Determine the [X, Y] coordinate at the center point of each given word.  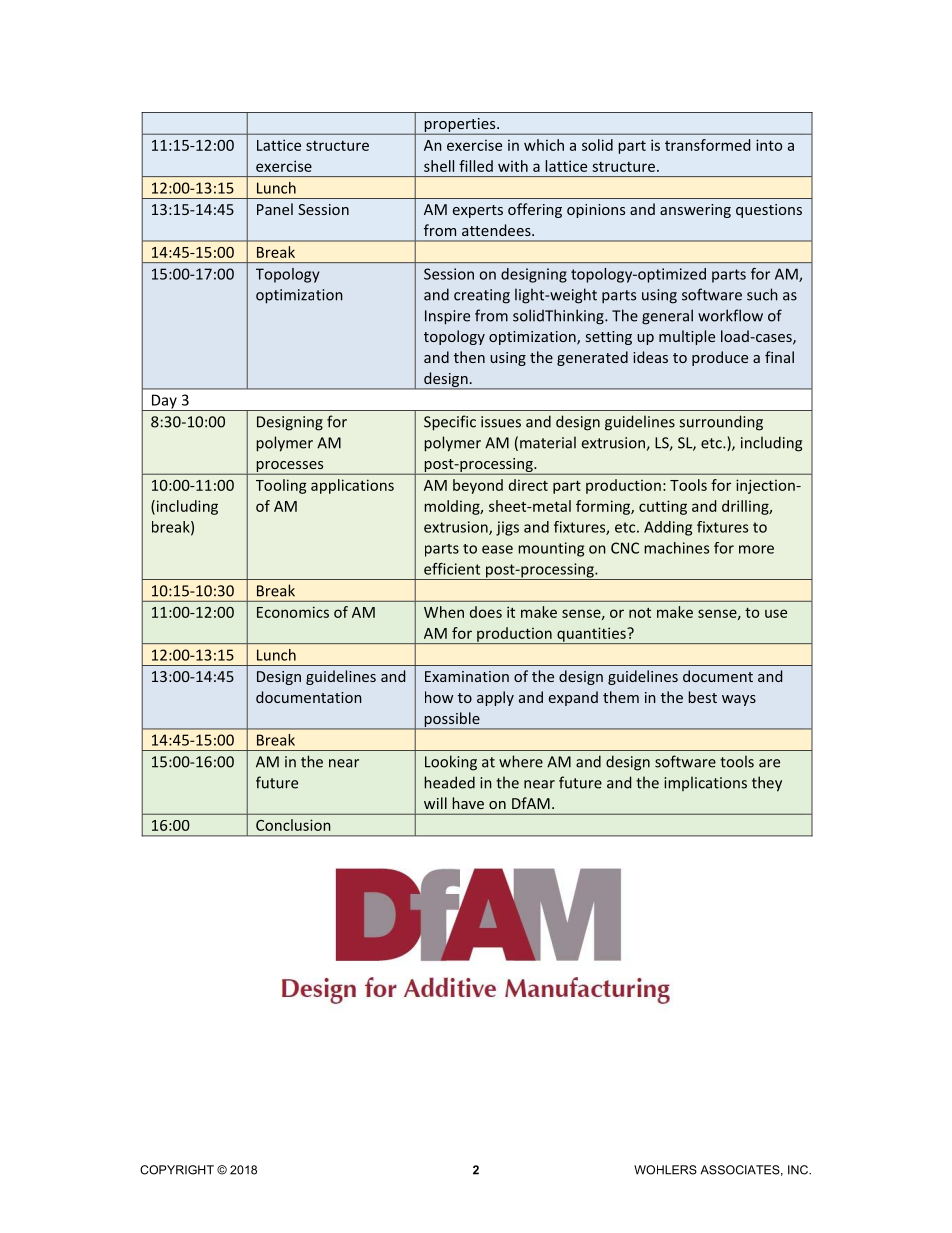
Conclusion [293, 825]
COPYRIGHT [177, 1170]
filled [476, 166]
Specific [450, 423]
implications [705, 783]
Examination [467, 676]
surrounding [721, 423]
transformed [707, 145]
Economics [293, 612]
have [468, 803]
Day [164, 402]
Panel [275, 209]
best [702, 697]
